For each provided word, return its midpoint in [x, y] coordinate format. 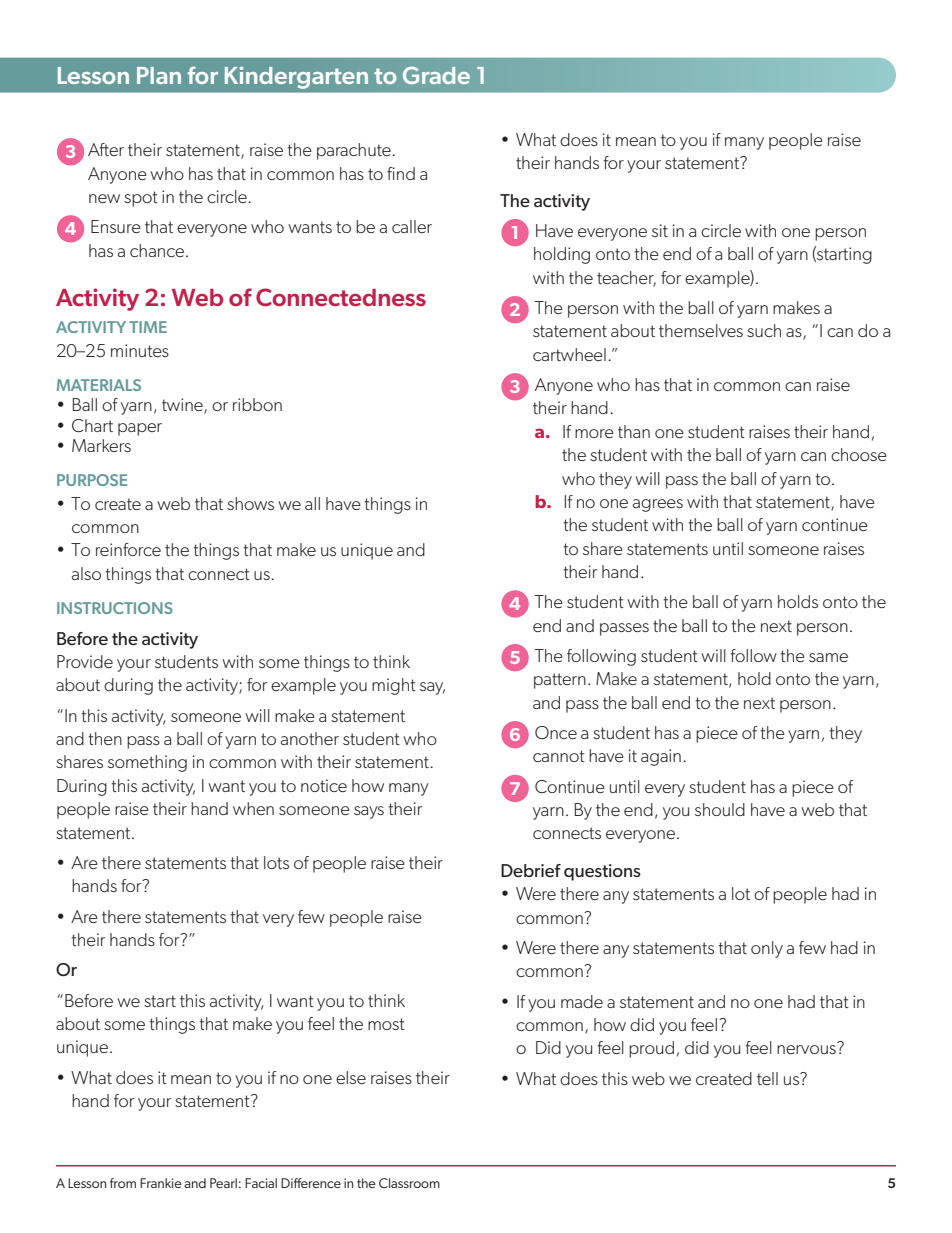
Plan [159, 75]
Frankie [161, 1183]
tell [767, 1078]
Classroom [409, 1183]
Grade [436, 75]
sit [660, 230]
